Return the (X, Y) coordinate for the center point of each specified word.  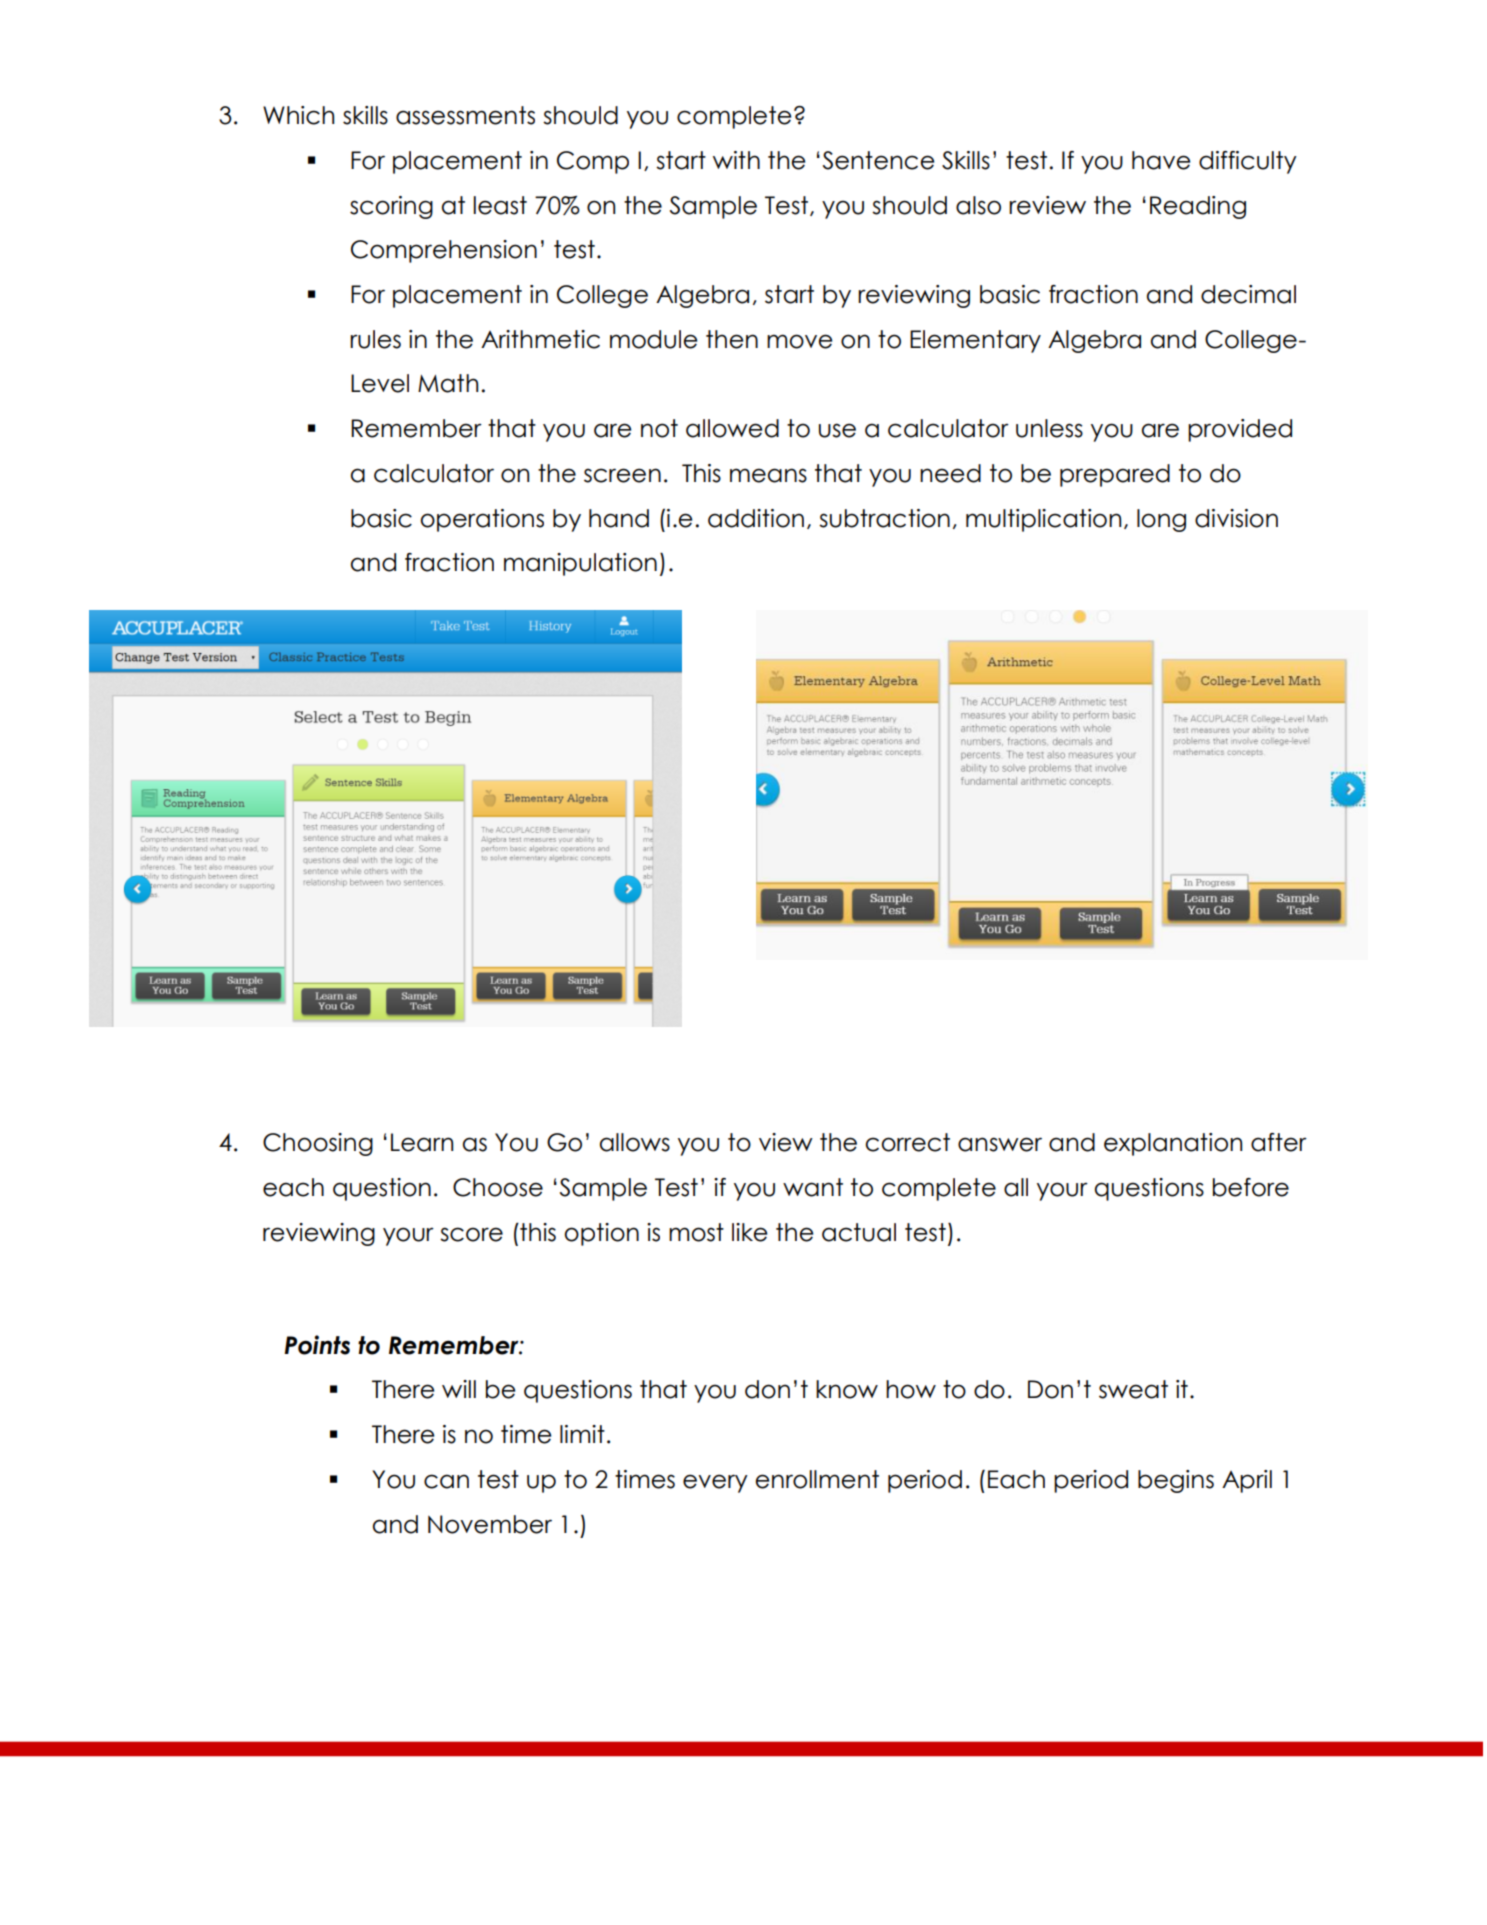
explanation (1173, 1144)
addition (756, 518)
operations (482, 520)
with (736, 160)
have (1161, 160)
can (446, 1481)
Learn (422, 1142)
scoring (391, 207)
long (1161, 520)
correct (907, 1142)
